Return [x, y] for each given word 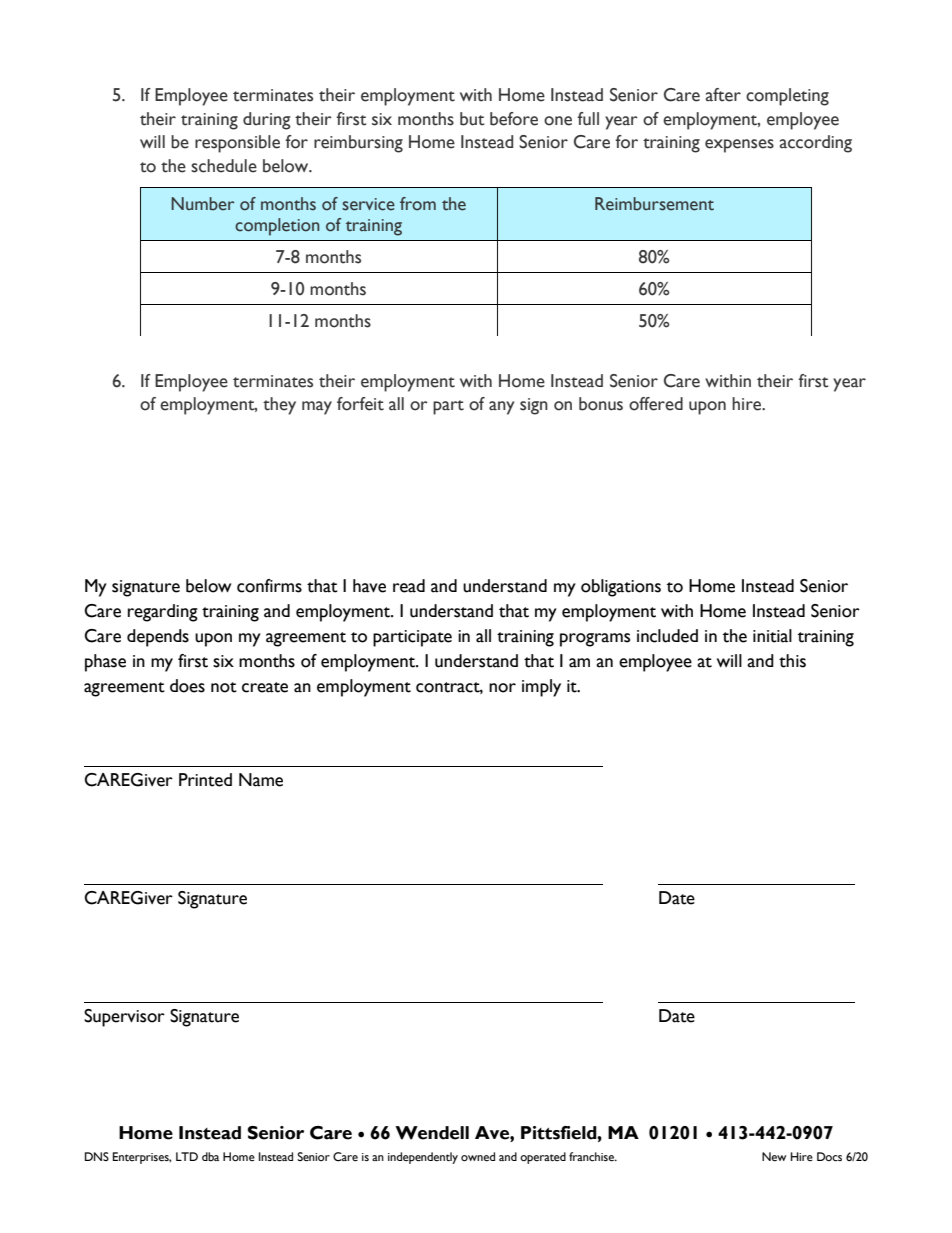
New [774, 1157]
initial [772, 636]
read [409, 586]
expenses [739, 146]
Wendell [432, 1133]
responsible [237, 144]
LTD [187, 1156]
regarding [163, 613]
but [472, 119]
